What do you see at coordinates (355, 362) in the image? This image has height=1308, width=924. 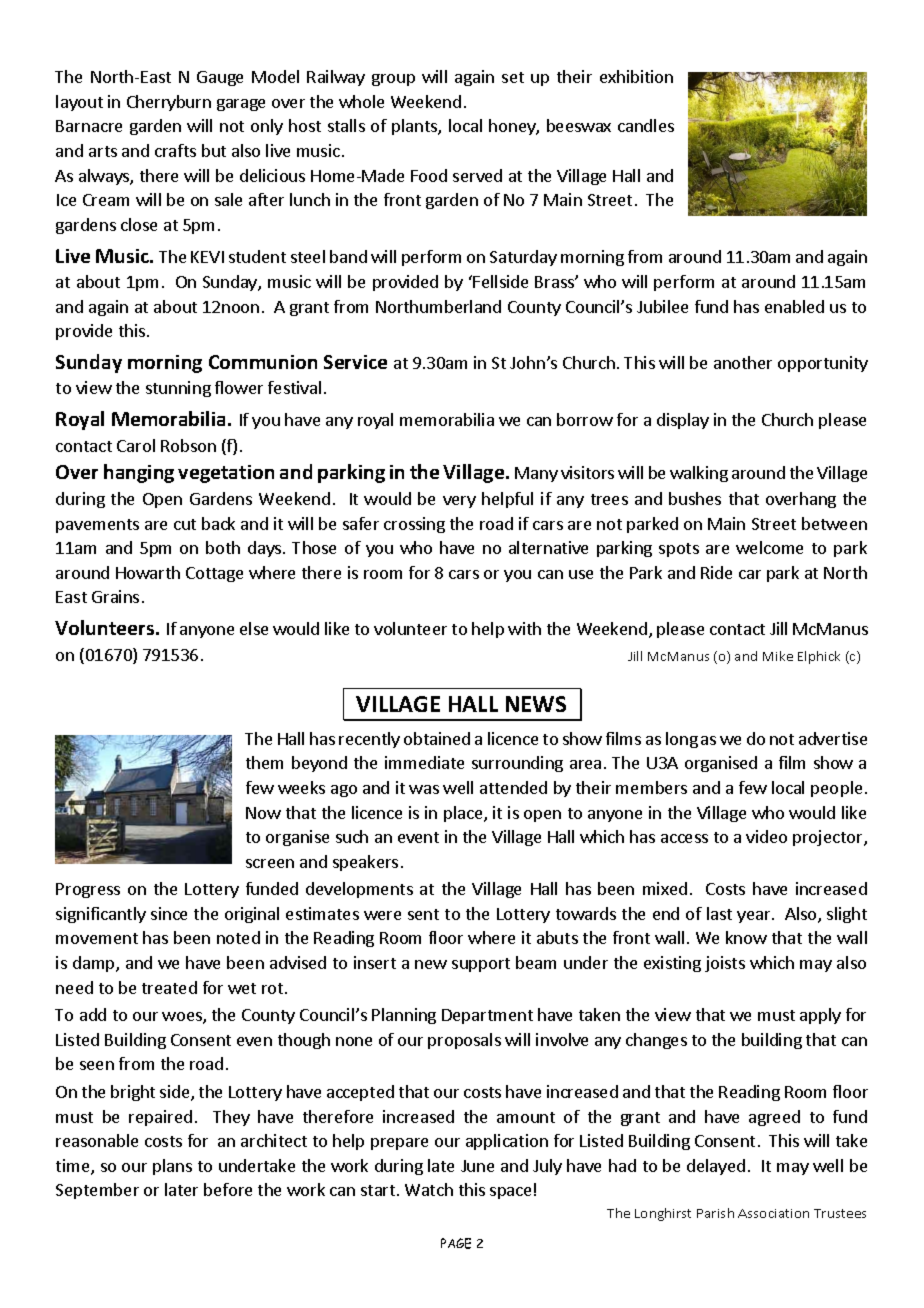 I see `Service` at bounding box center [355, 362].
